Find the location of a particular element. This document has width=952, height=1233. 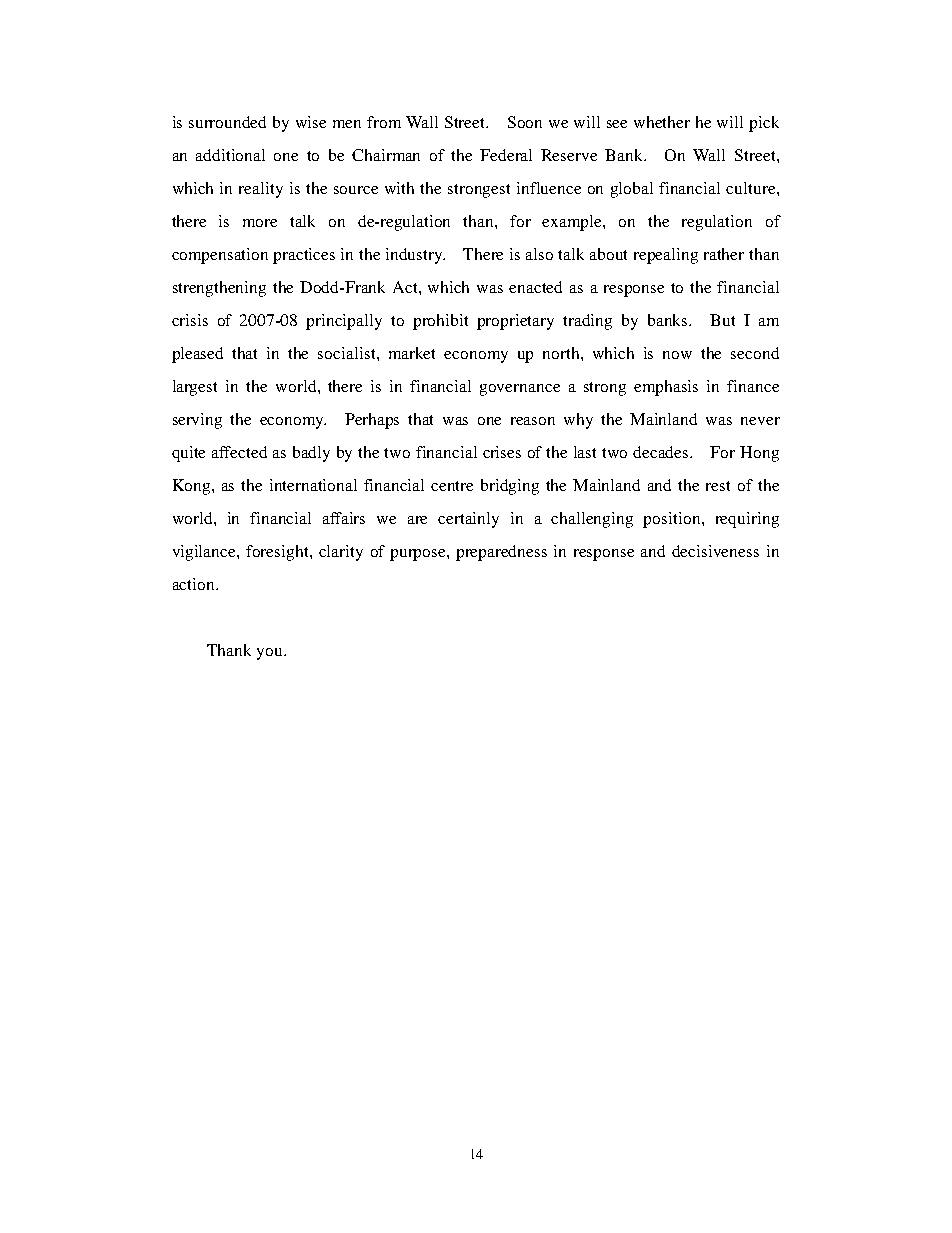

crises is located at coordinates (502, 452).
